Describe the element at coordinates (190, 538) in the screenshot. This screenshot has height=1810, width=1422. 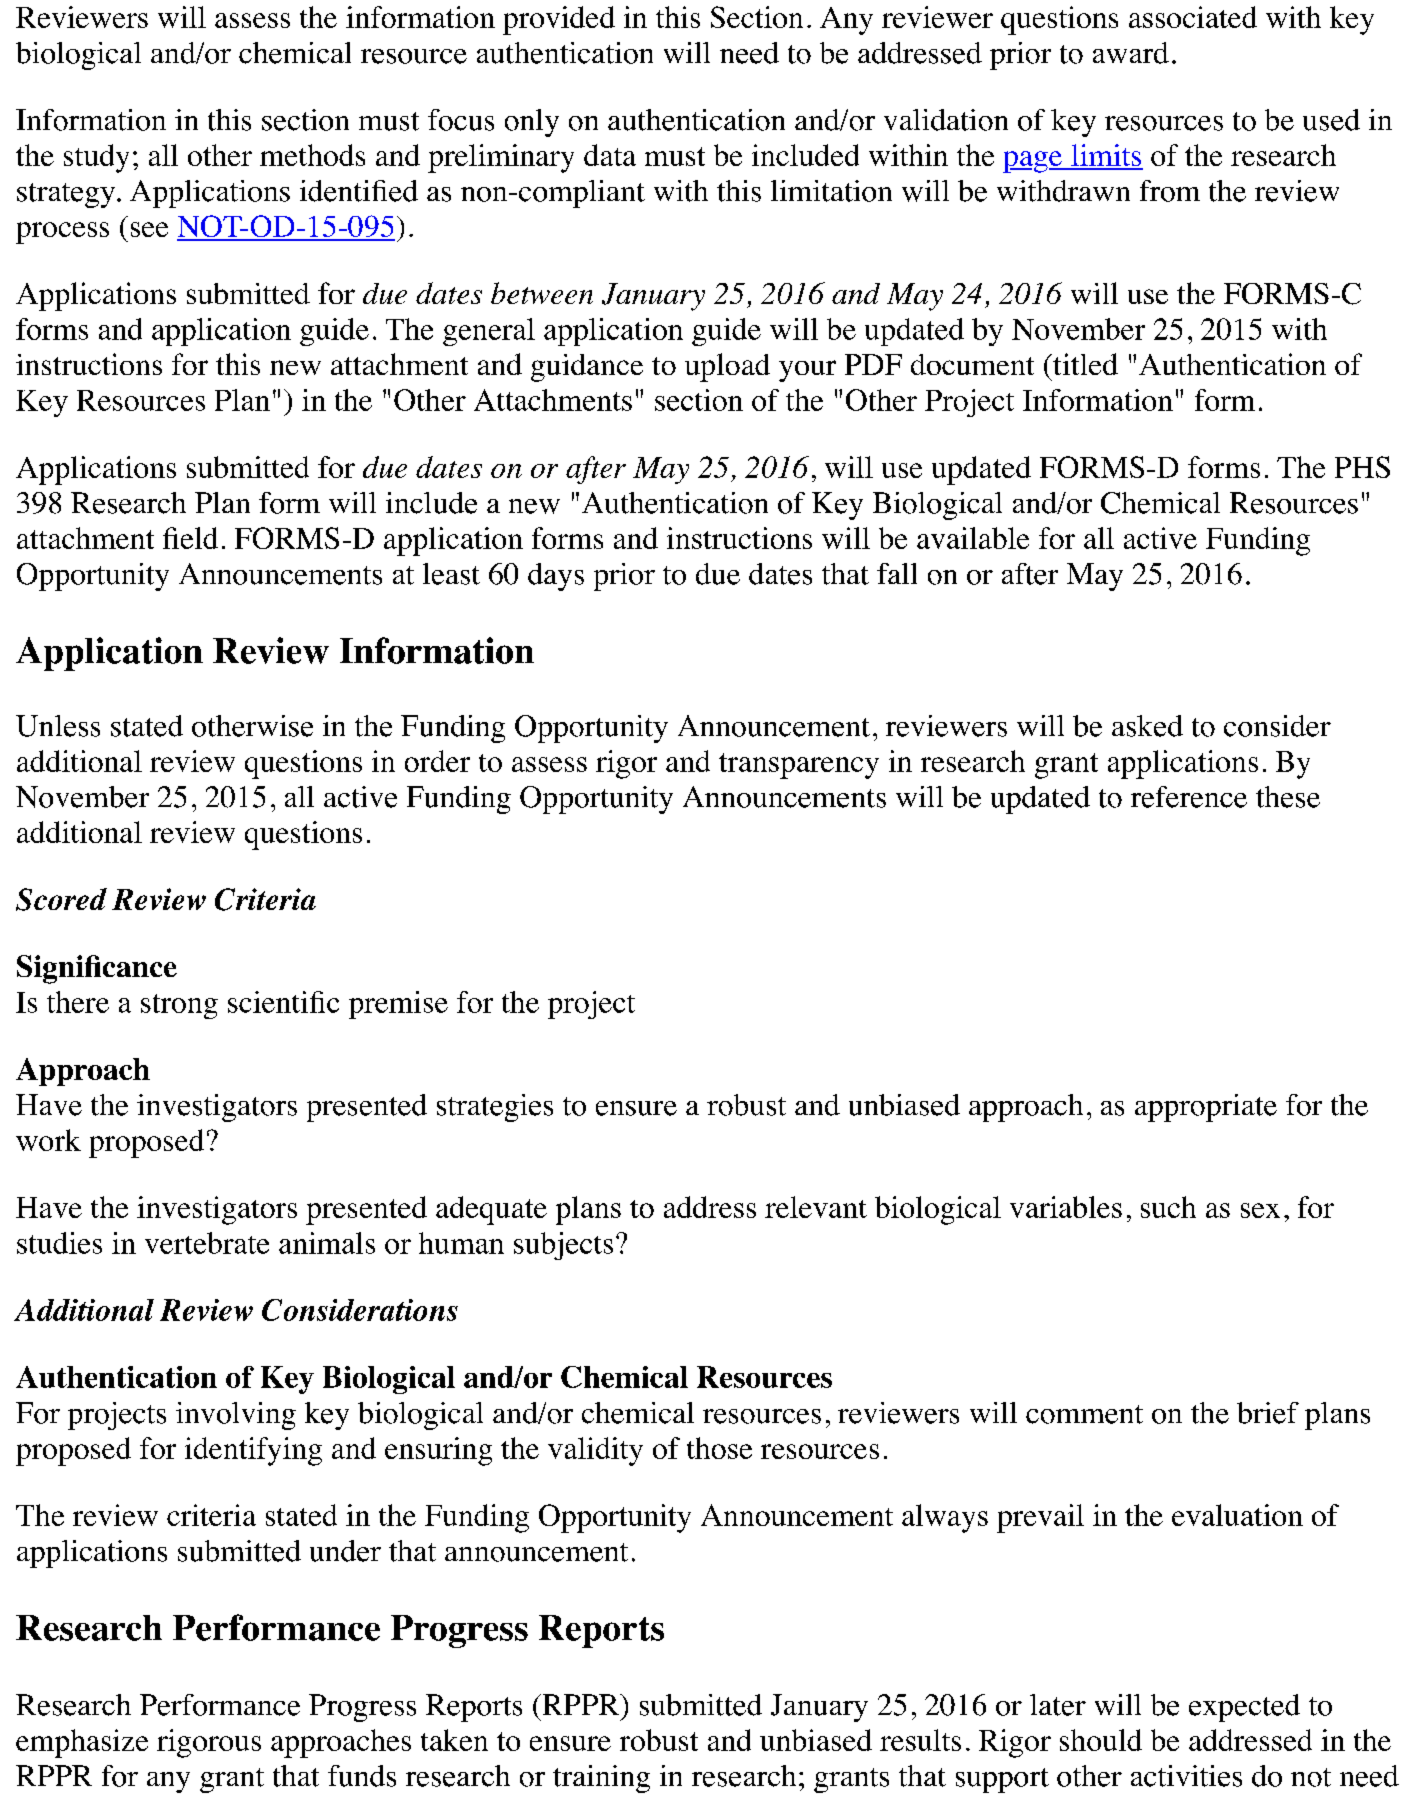
I see `field` at that location.
